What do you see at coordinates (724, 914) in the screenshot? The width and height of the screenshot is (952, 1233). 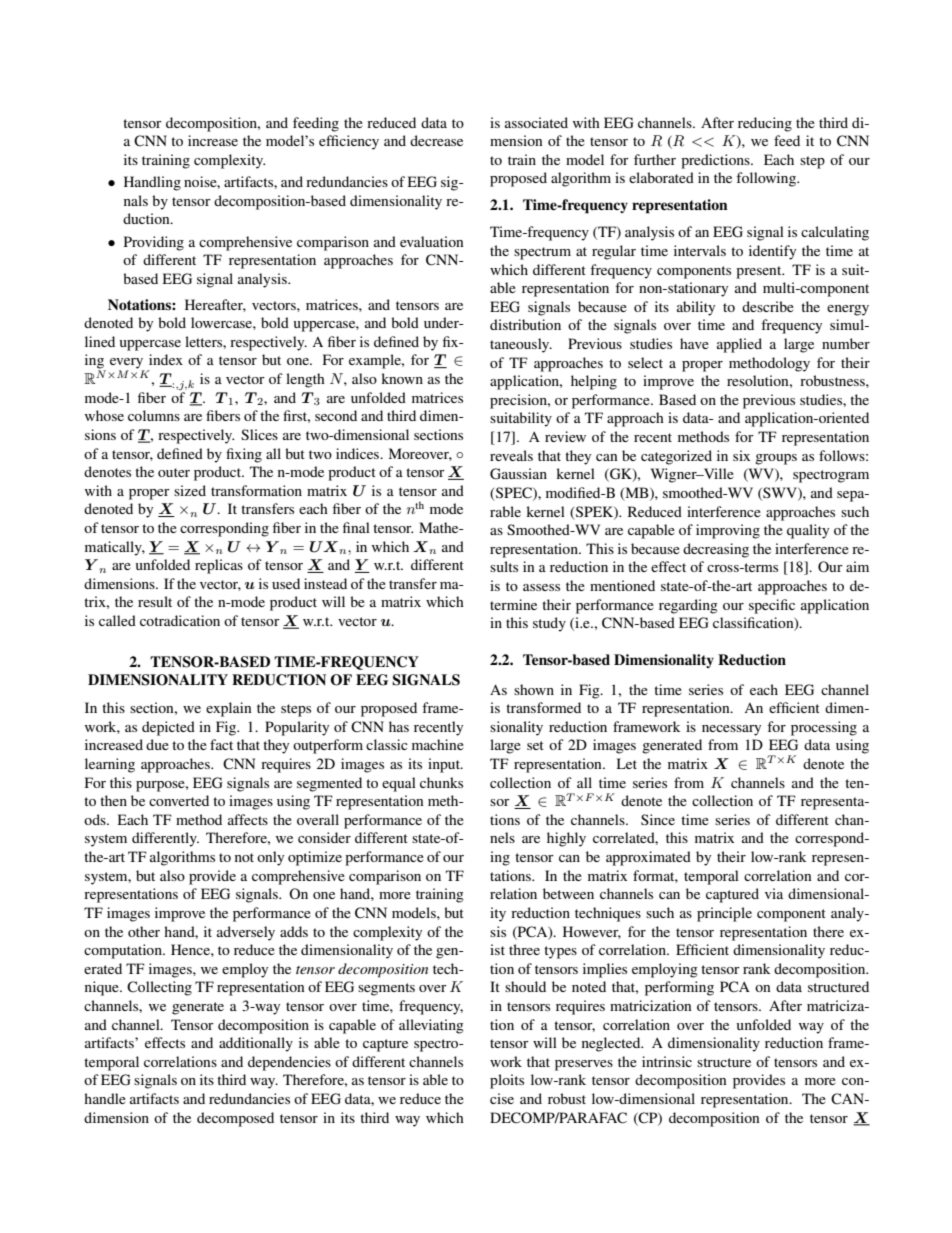 I see `principle` at bounding box center [724, 914].
